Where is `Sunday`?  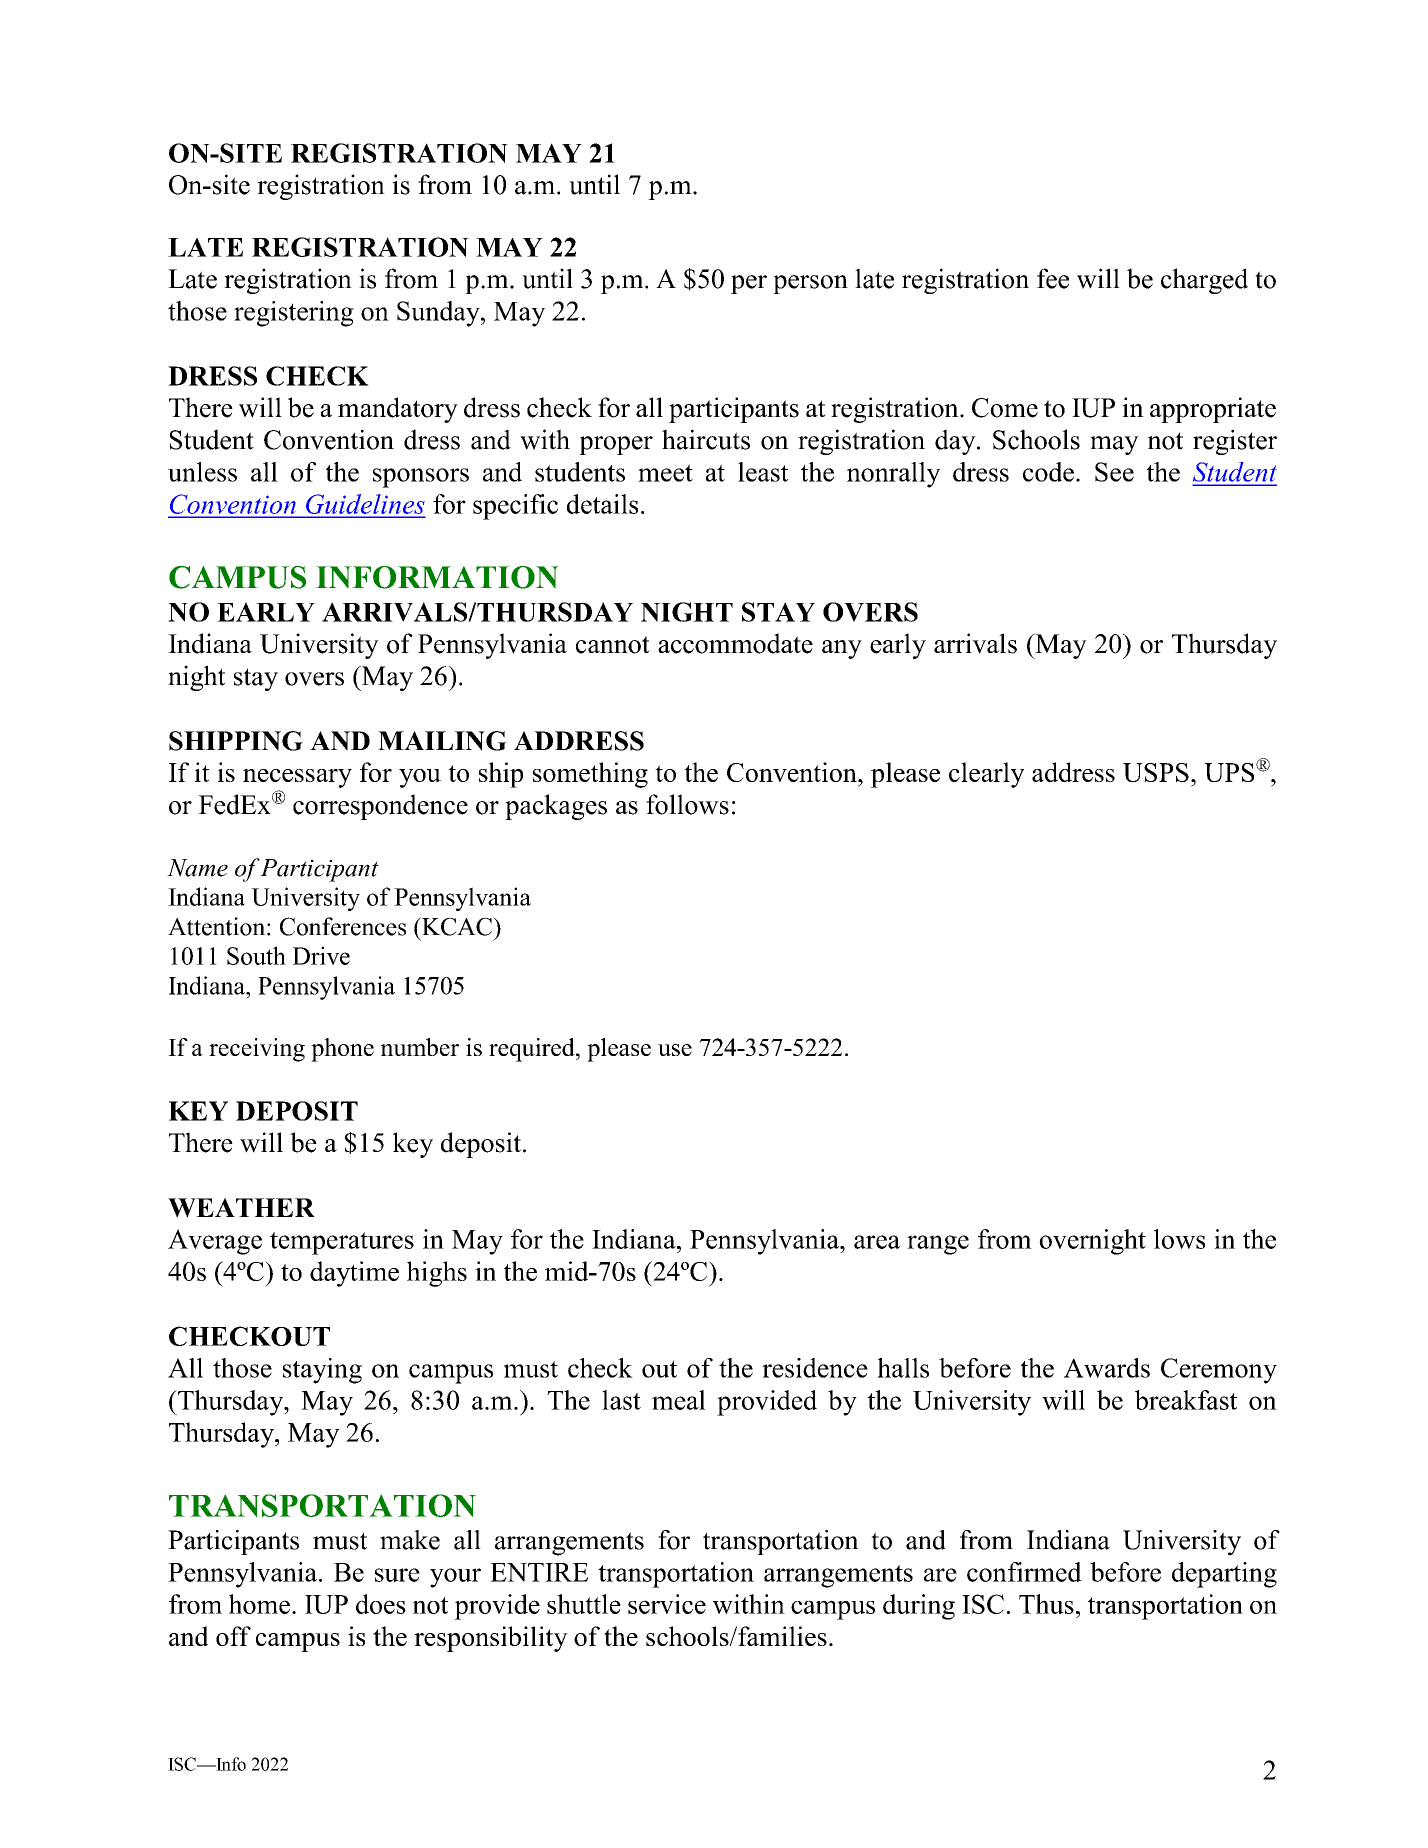 Sunday is located at coordinates (439, 314).
